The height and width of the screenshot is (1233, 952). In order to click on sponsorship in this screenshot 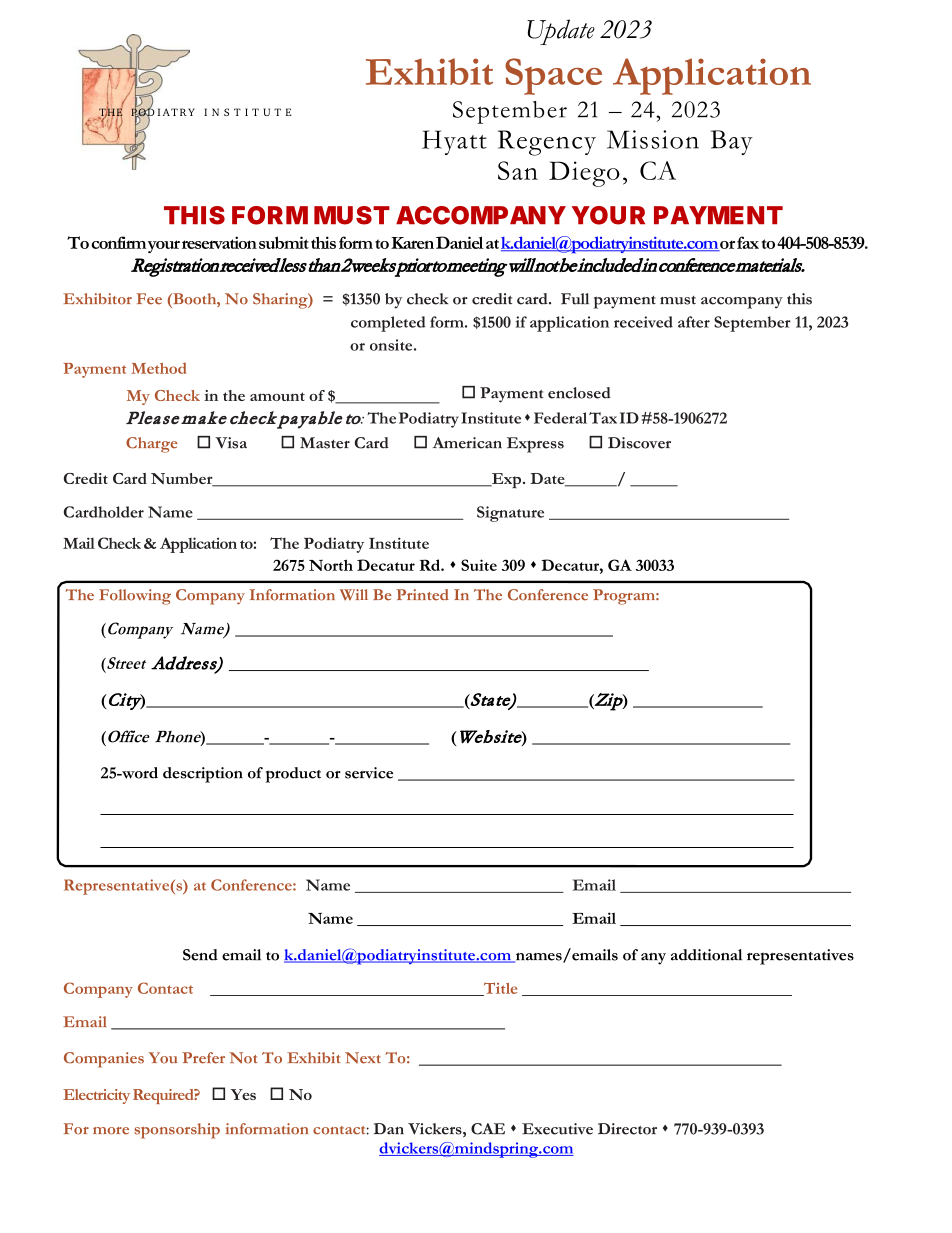, I will do `click(177, 1131)`.
